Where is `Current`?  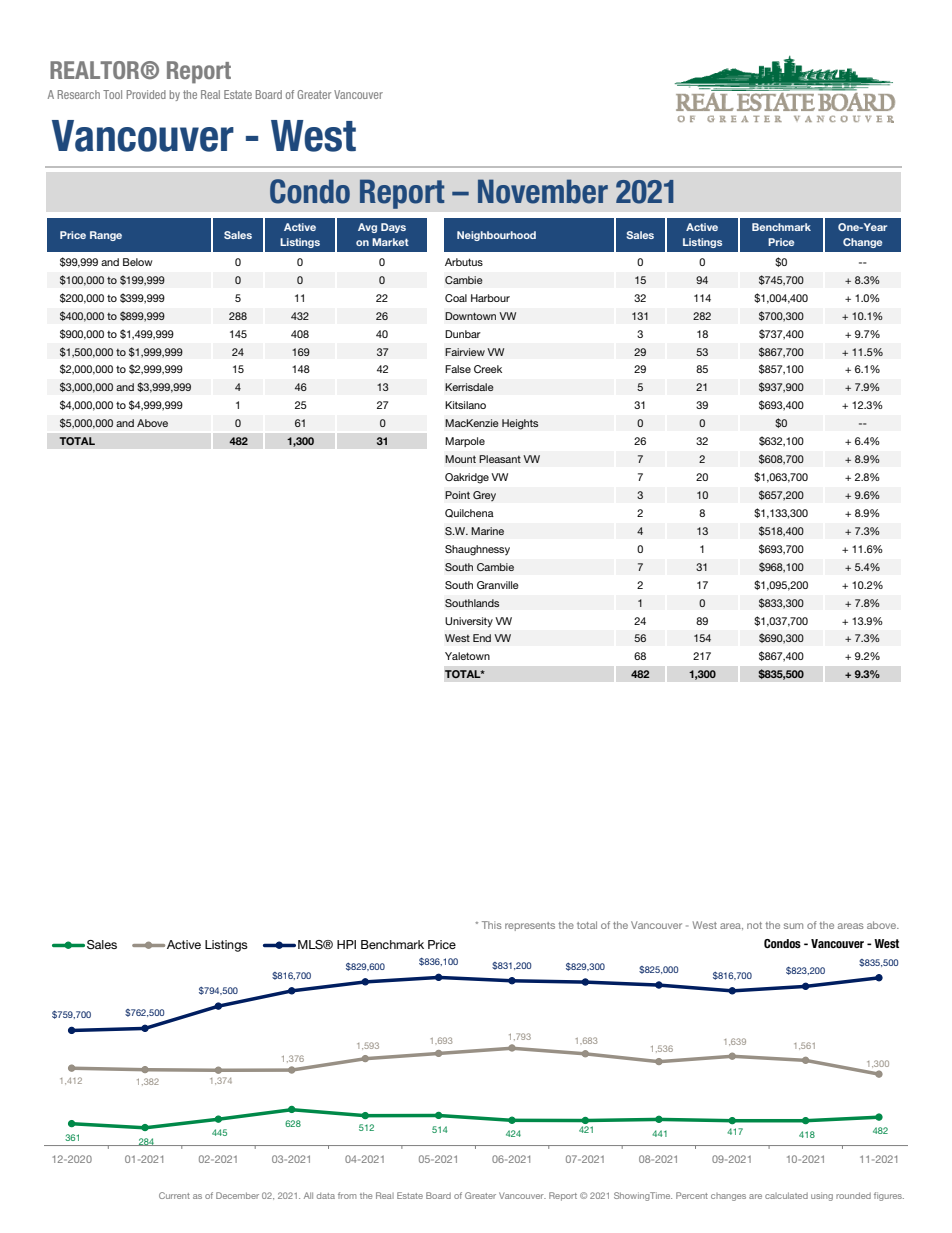 Current is located at coordinates (174, 1195).
